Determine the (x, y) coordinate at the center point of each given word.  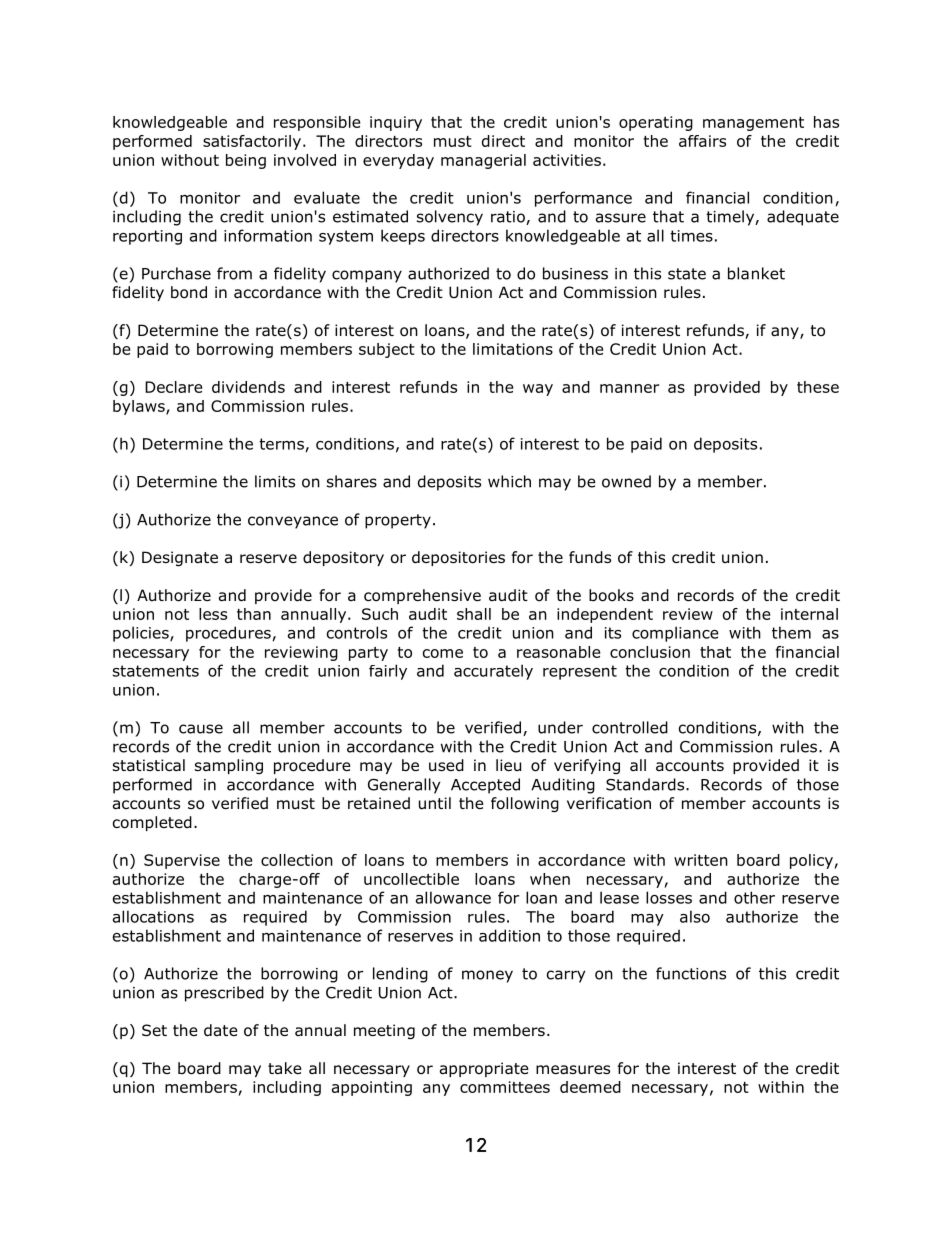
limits (275, 481)
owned (626, 481)
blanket (756, 273)
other (754, 897)
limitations (513, 349)
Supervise (182, 861)
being (246, 161)
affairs (702, 141)
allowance (453, 897)
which (509, 481)
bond (189, 292)
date (221, 1030)
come (443, 653)
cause (201, 729)
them (791, 632)
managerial (483, 161)
